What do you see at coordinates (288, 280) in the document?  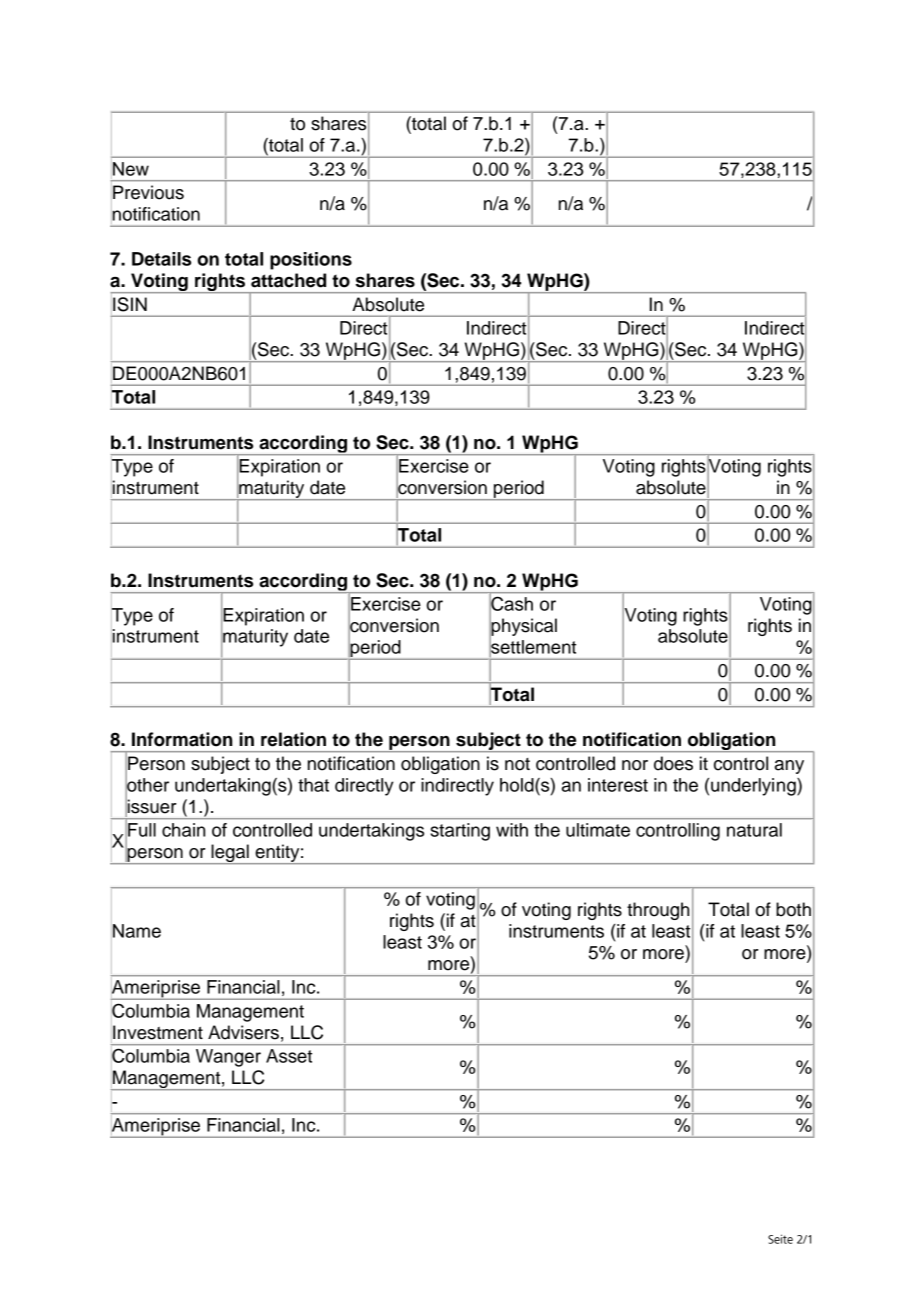 I see `attached` at bounding box center [288, 280].
